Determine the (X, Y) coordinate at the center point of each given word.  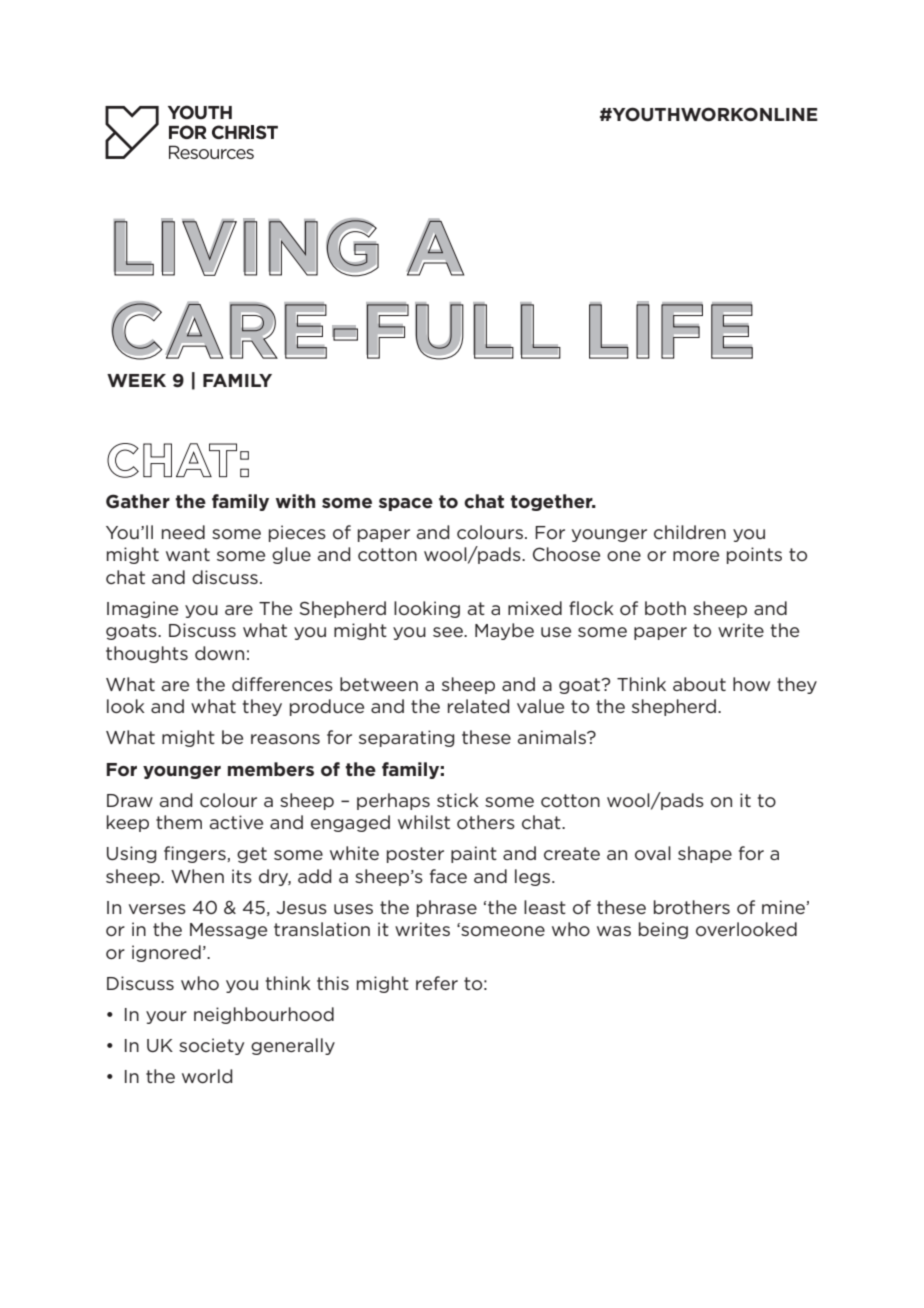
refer (437, 983)
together (552, 502)
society (211, 1046)
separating (407, 738)
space (406, 504)
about (699, 684)
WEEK (136, 380)
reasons (285, 739)
